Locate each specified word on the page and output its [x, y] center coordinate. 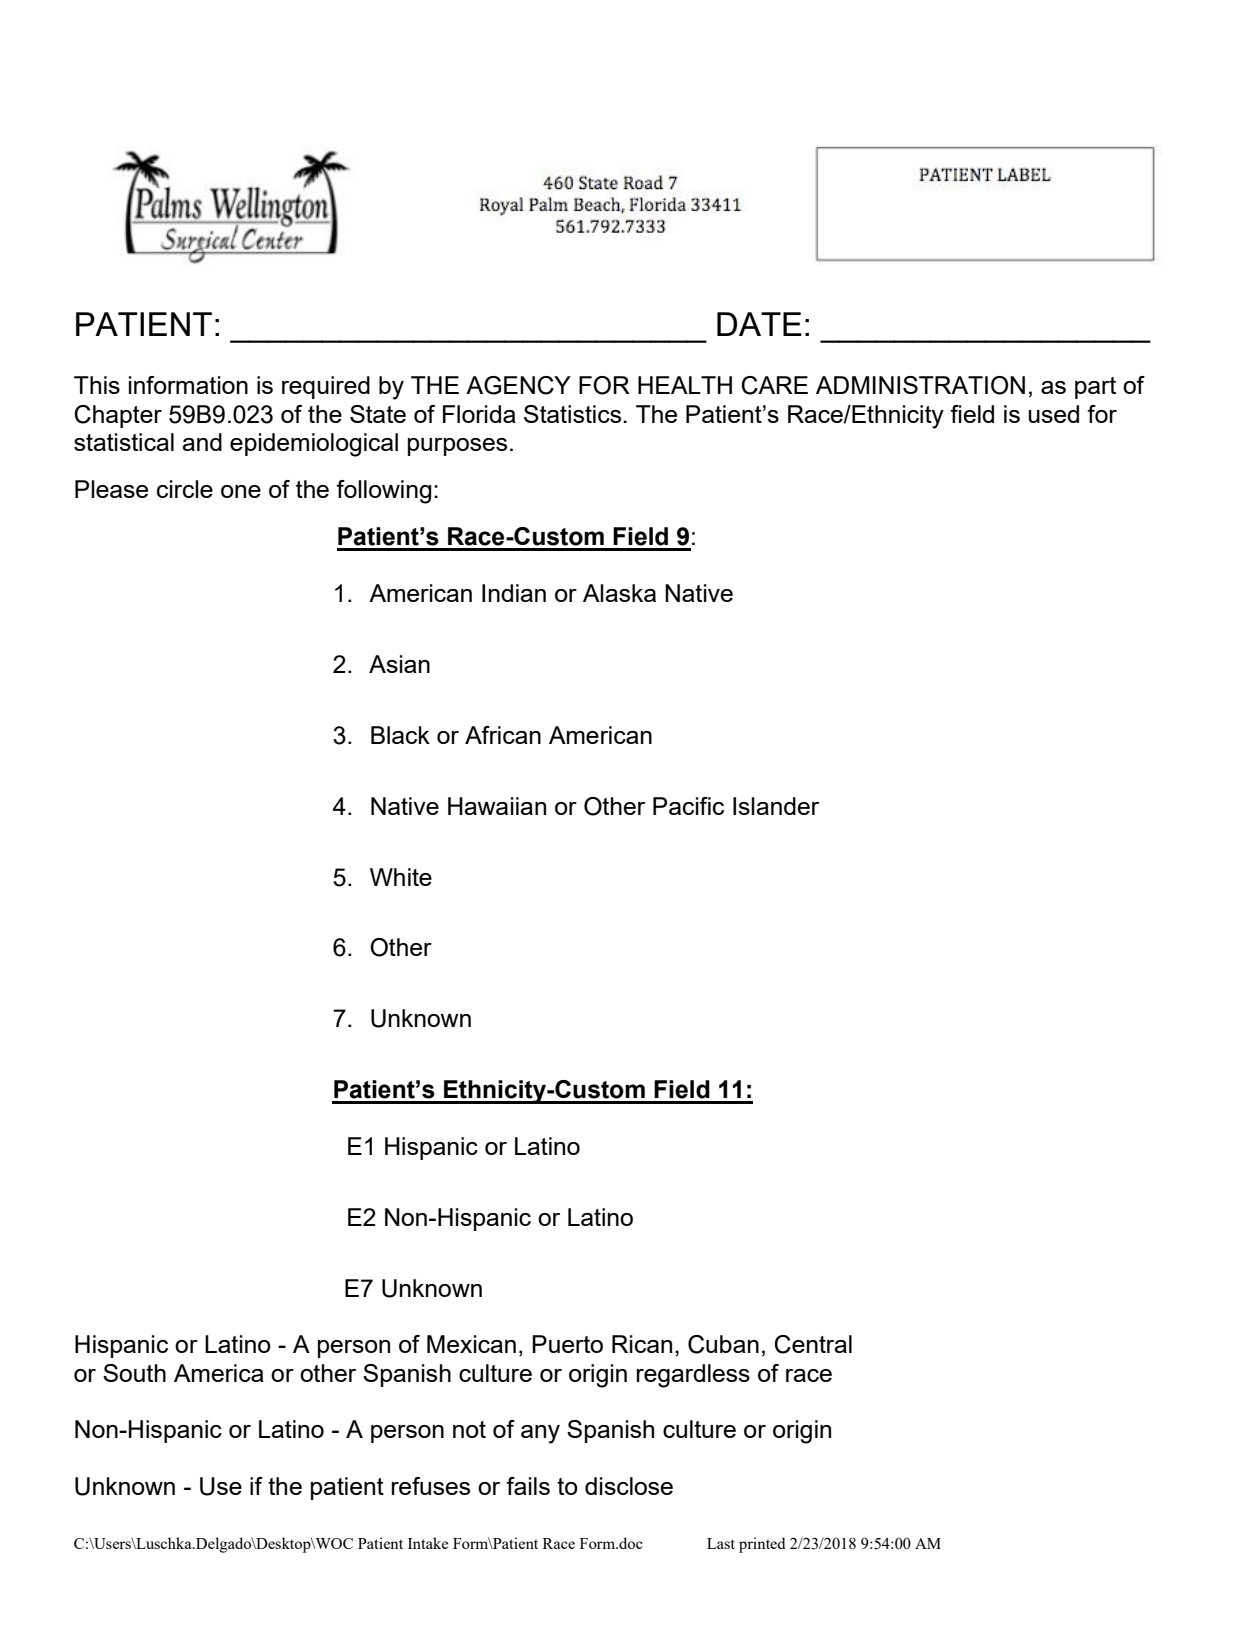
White [401, 877]
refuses [430, 1486]
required [326, 387]
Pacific [688, 806]
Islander [776, 806]
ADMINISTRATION [920, 385]
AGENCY [518, 385]
